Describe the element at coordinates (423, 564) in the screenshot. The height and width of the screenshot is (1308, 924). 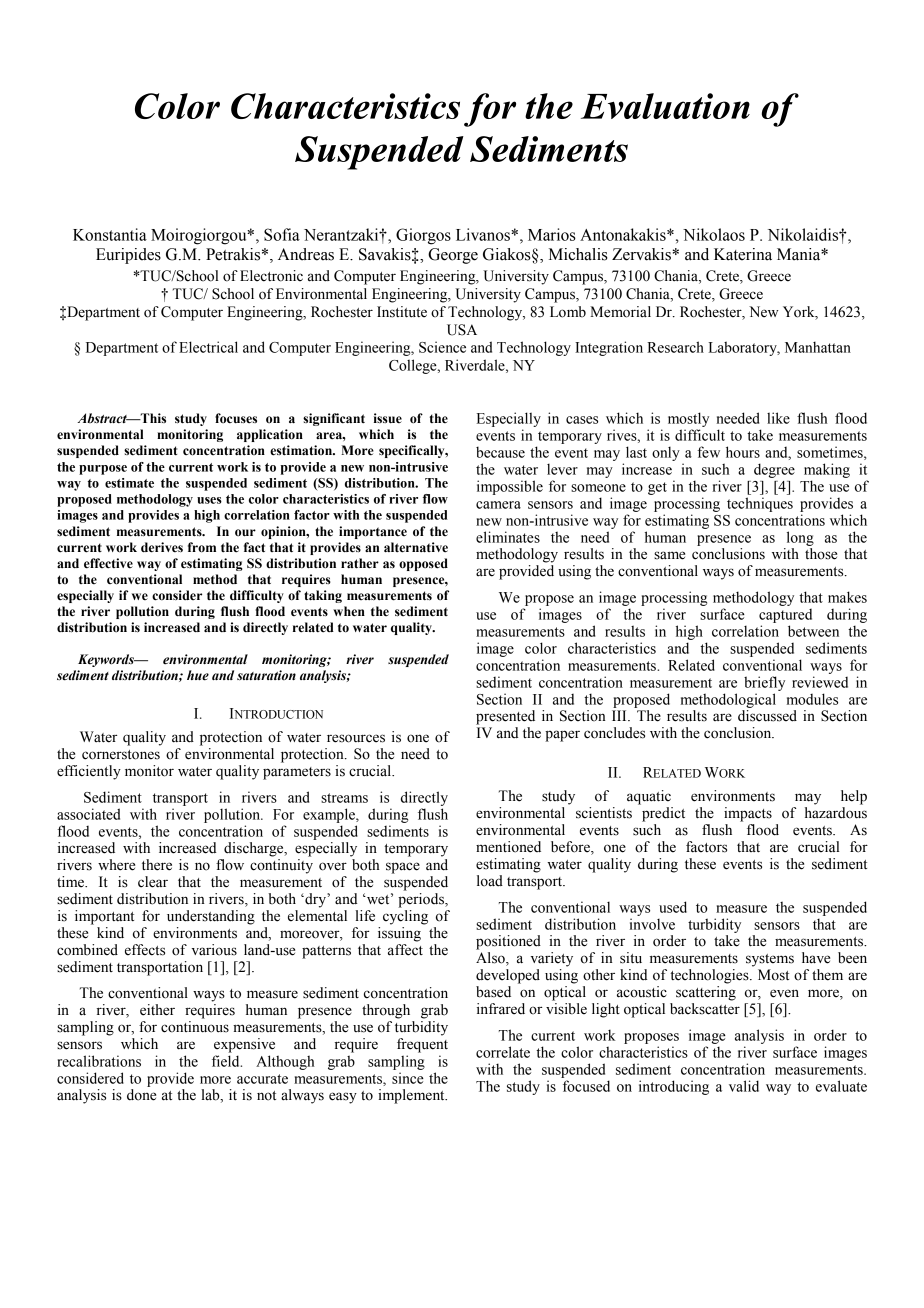
I see `opposed` at that location.
